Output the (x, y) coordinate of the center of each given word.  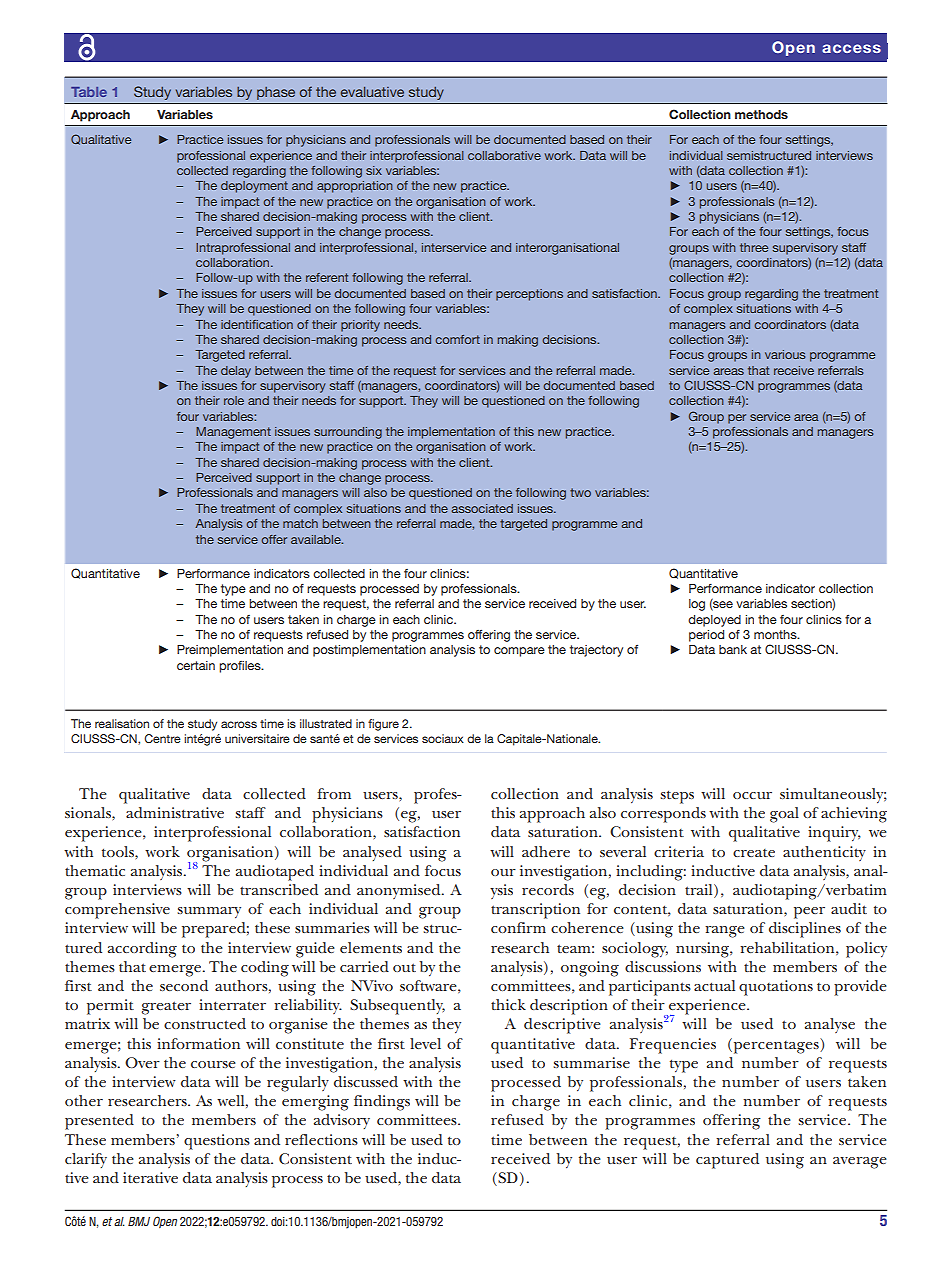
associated (482, 508)
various (785, 354)
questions (217, 1142)
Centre (162, 738)
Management (233, 433)
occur (752, 795)
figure (383, 725)
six (374, 170)
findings (382, 1103)
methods (761, 114)
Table (89, 92)
